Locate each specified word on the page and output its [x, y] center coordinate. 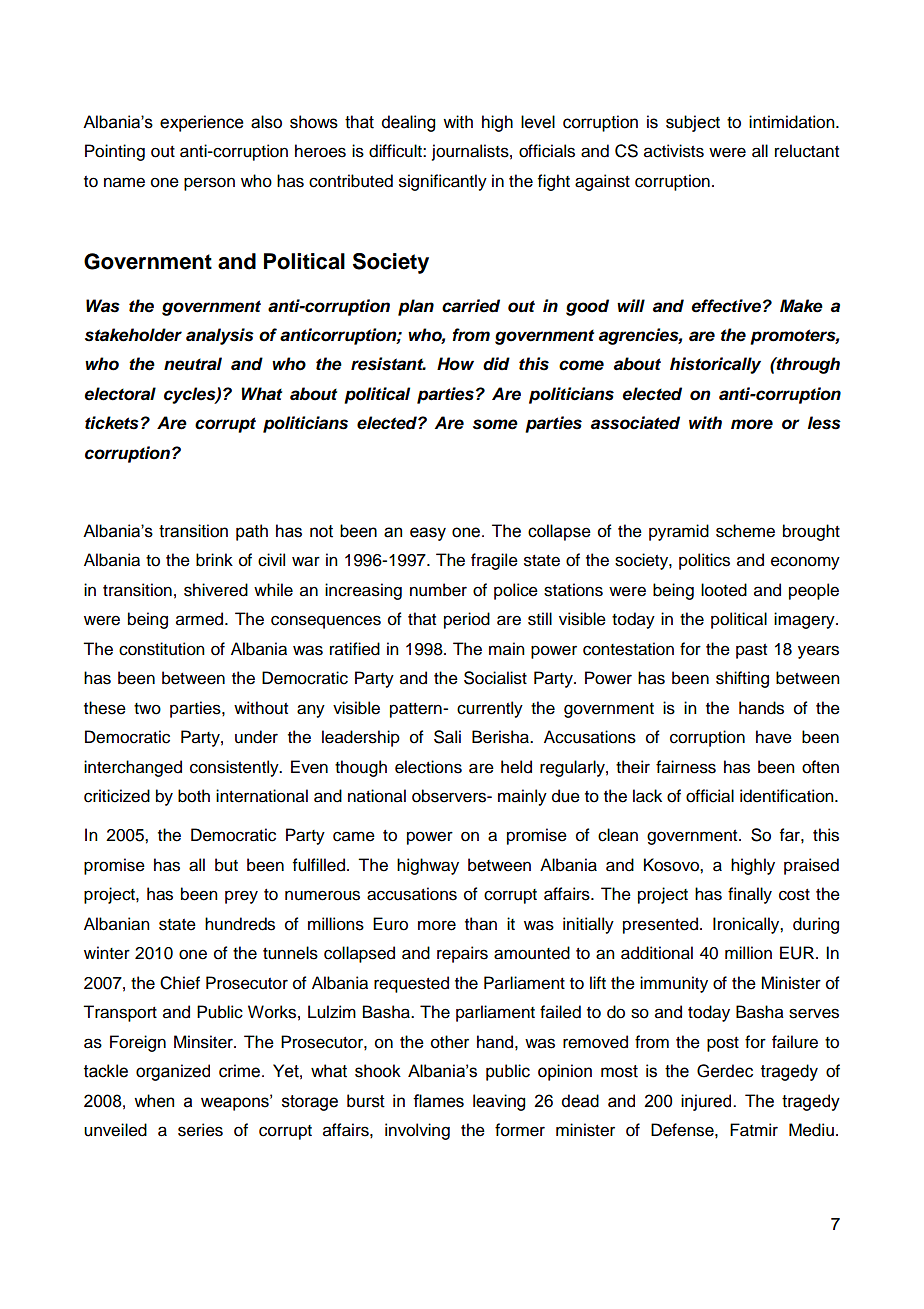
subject [693, 123]
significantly [443, 182]
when [154, 1101]
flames [438, 1101]
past [751, 651]
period [467, 620]
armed [201, 619]
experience [202, 123]
